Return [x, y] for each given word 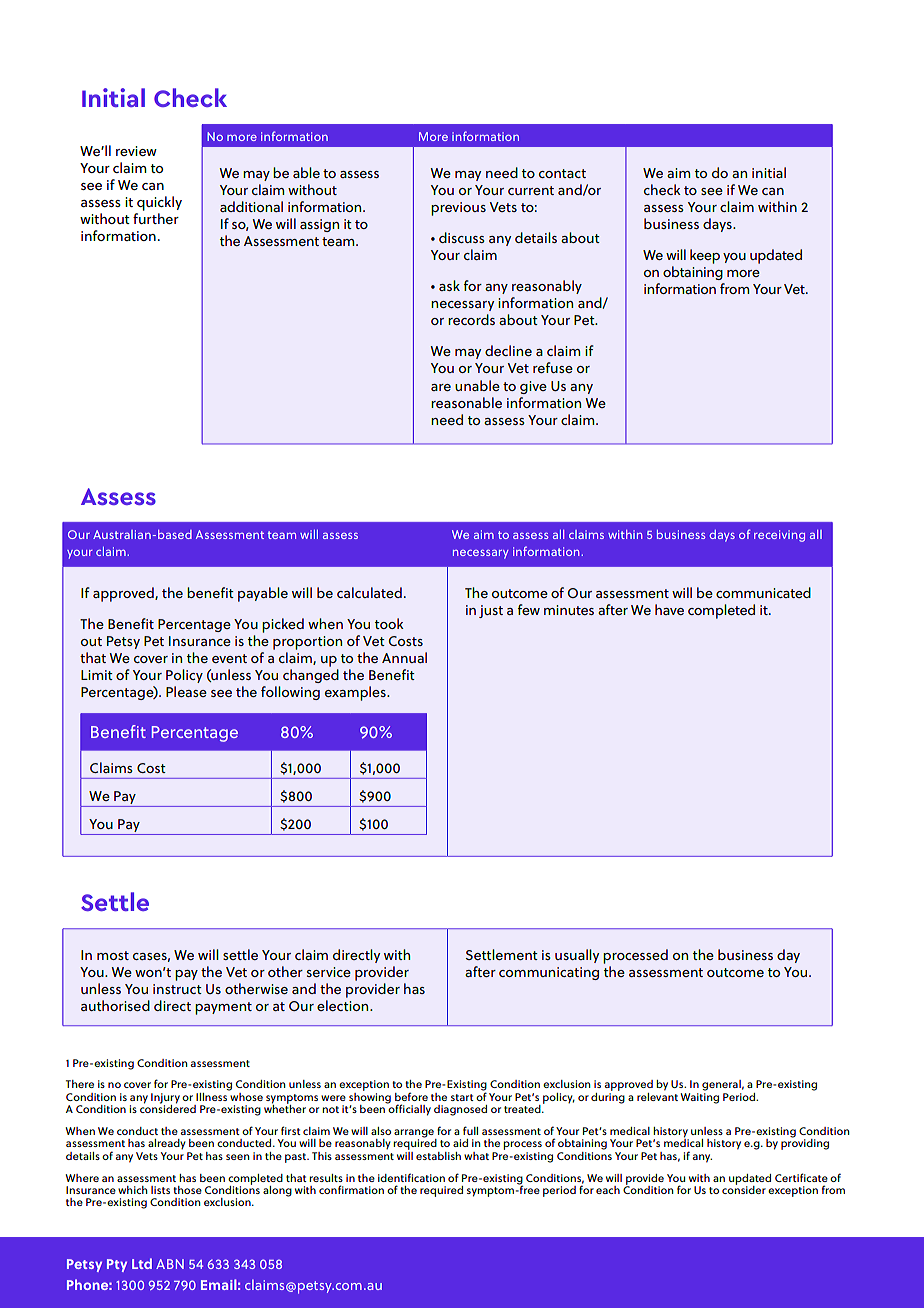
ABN [170, 1264]
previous [458, 209]
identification [411, 1177]
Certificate [801, 1177]
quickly [159, 203]
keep [705, 256]
